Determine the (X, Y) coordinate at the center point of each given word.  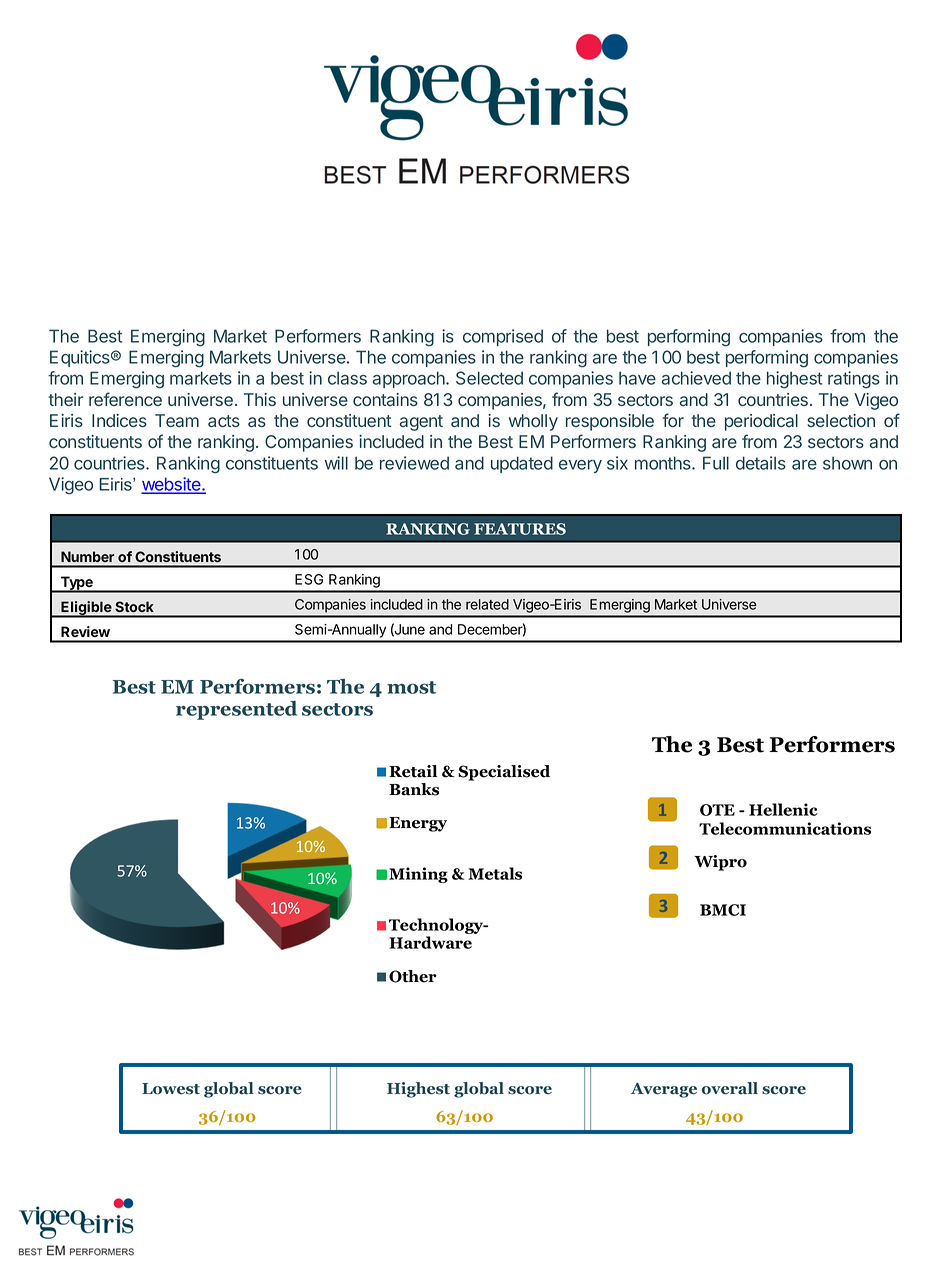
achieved (696, 378)
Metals (495, 873)
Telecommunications (785, 828)
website (172, 485)
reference (125, 399)
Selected (489, 378)
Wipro (720, 863)
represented (236, 710)
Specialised (504, 773)
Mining (418, 875)
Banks (414, 789)
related (487, 604)
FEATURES (520, 529)
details (761, 463)
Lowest (171, 1089)
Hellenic (783, 809)
